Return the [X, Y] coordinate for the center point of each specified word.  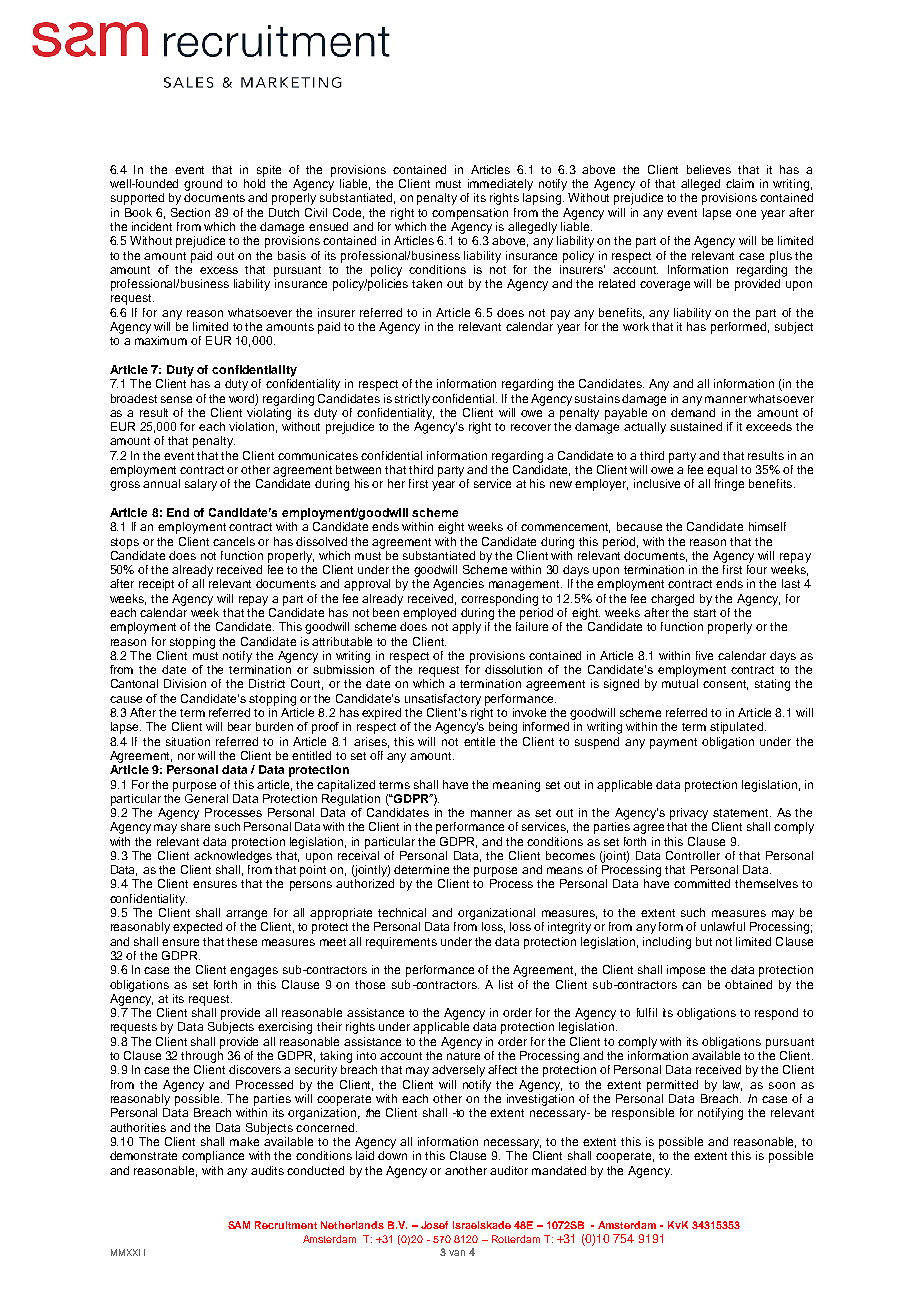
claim [740, 183]
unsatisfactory [443, 700]
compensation [470, 214]
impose [686, 971]
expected [197, 928]
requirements [401, 943]
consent [725, 685]
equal [722, 471]
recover [531, 427]
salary [201, 485]
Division [185, 683]
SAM [239, 1225]
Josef [434, 1225]
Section [190, 212]
